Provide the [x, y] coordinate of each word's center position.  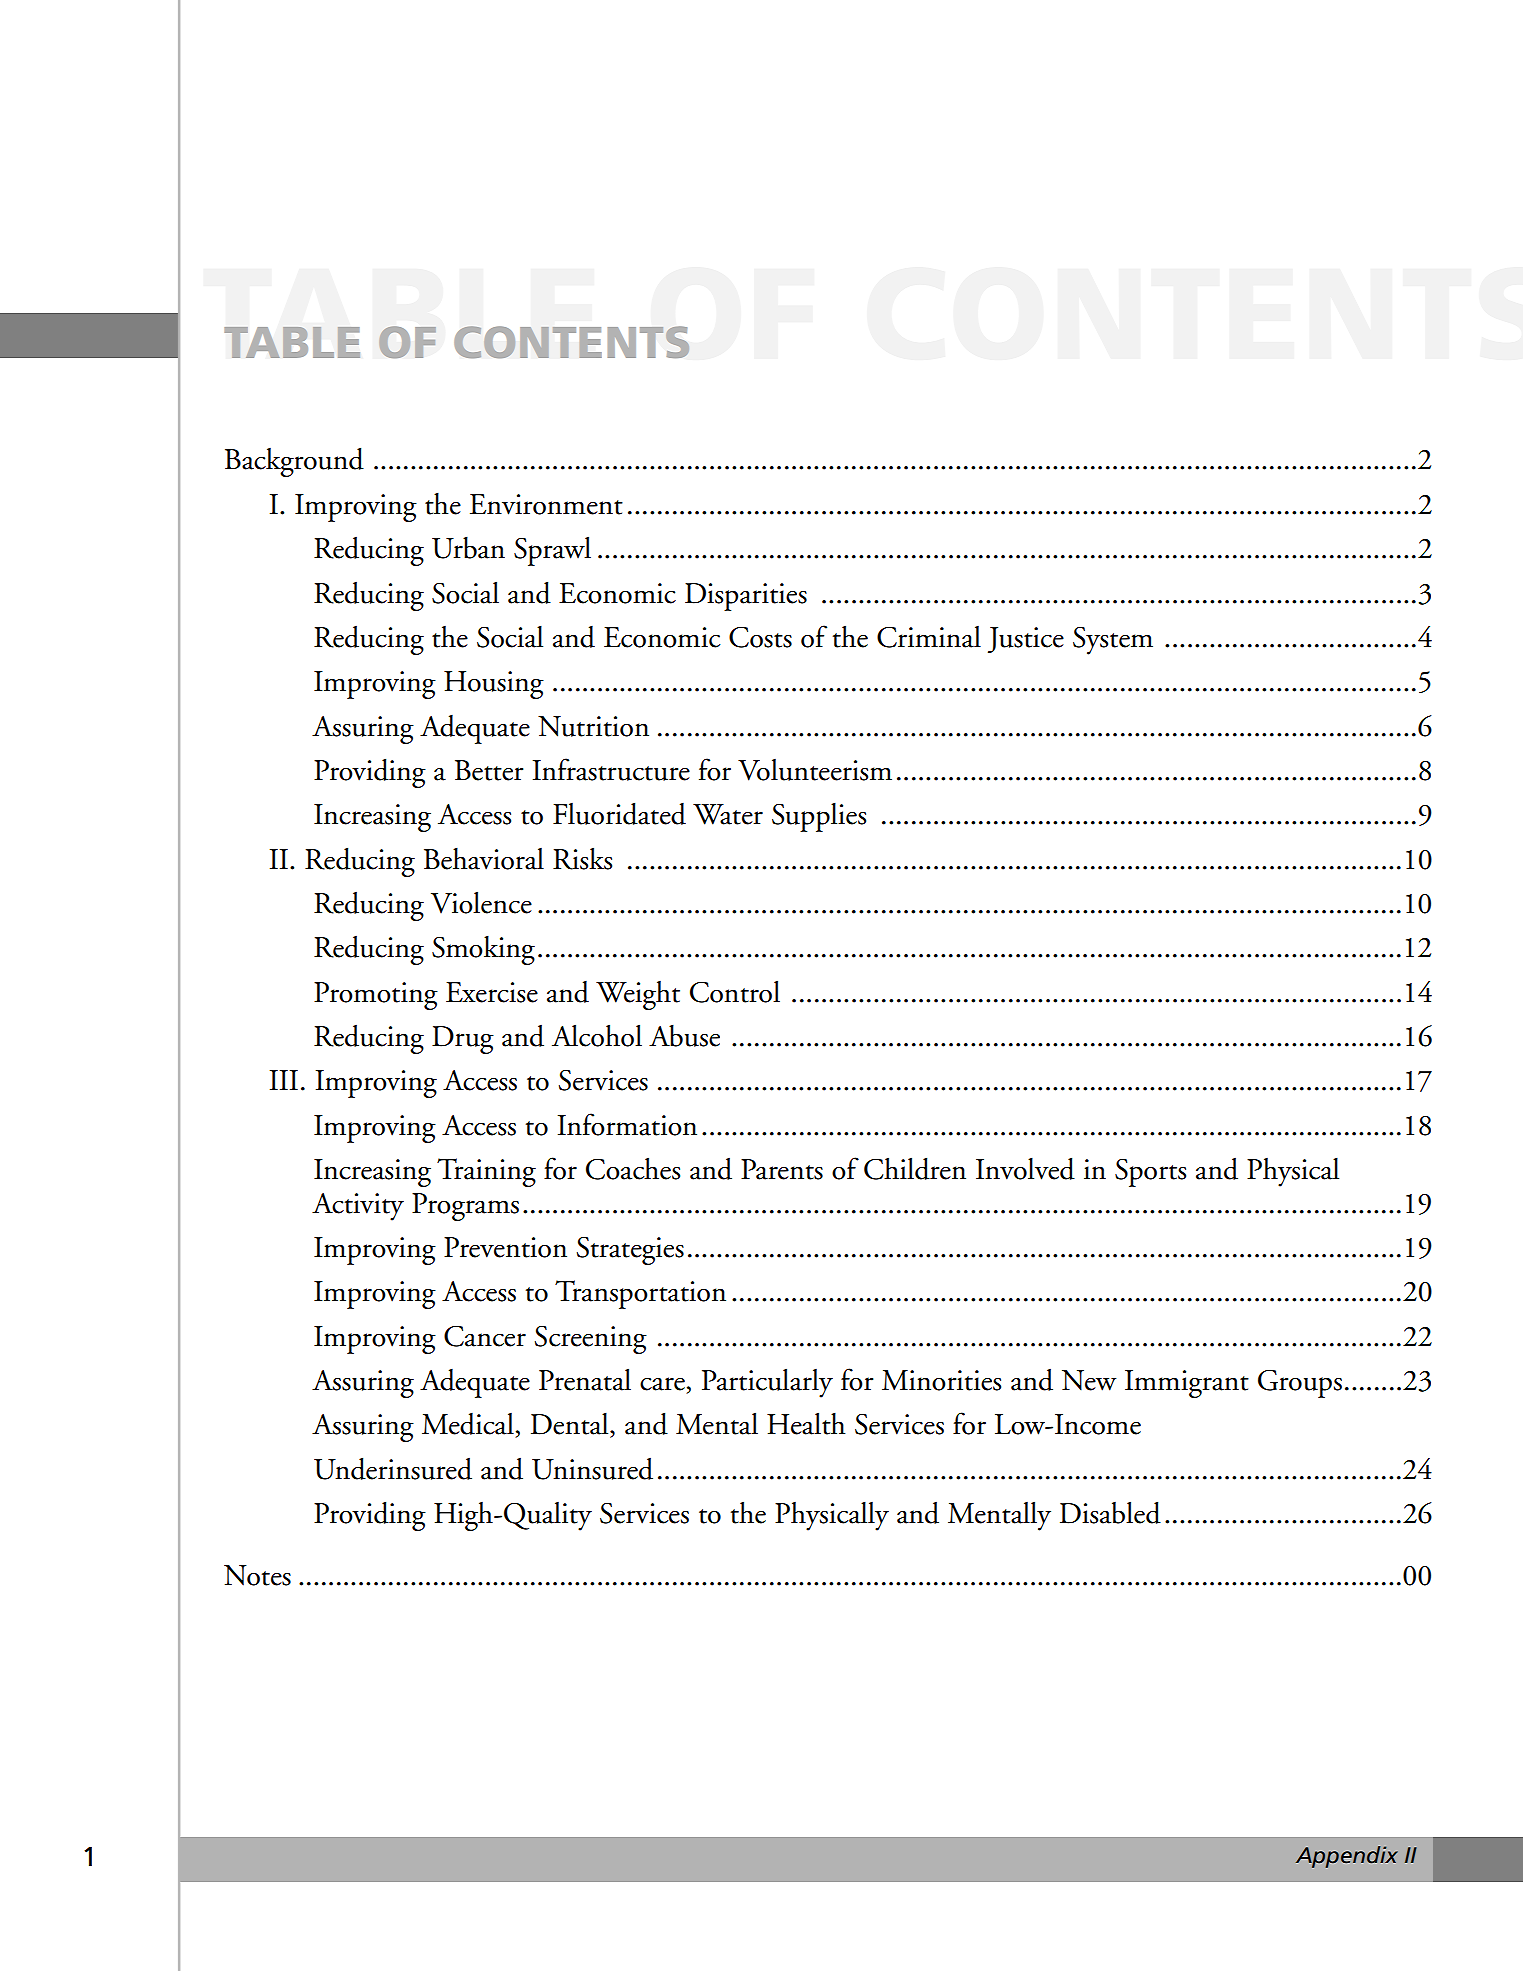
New [1089, 1380]
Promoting [376, 996]
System [1113, 641]
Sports [1150, 1173]
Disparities [746, 597]
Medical [469, 1425]
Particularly [767, 1383]
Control [735, 991]
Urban [468, 548]
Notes [257, 1575]
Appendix [1347, 1857]
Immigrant [1187, 1384]
